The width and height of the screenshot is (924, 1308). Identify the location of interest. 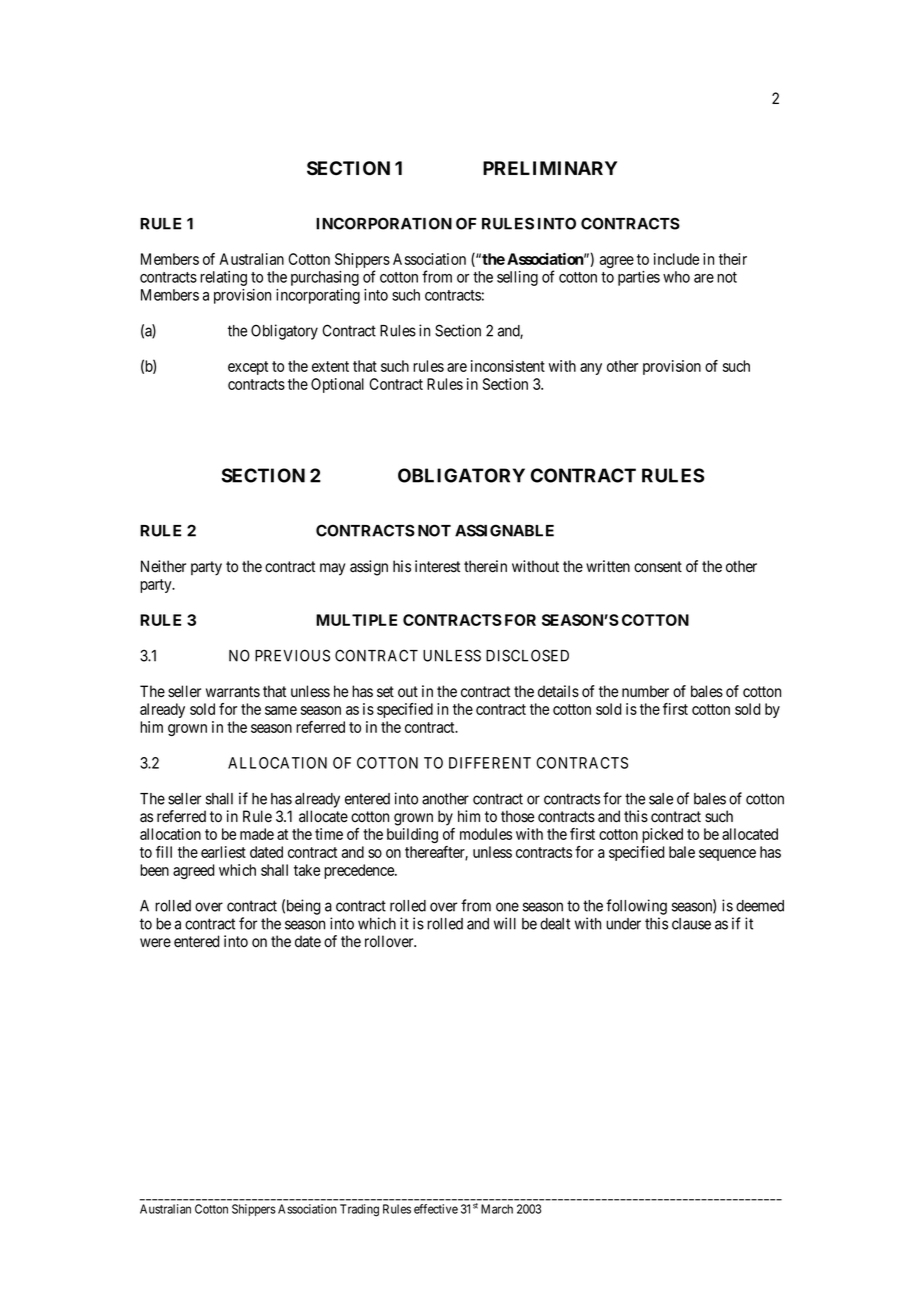
(437, 566).
